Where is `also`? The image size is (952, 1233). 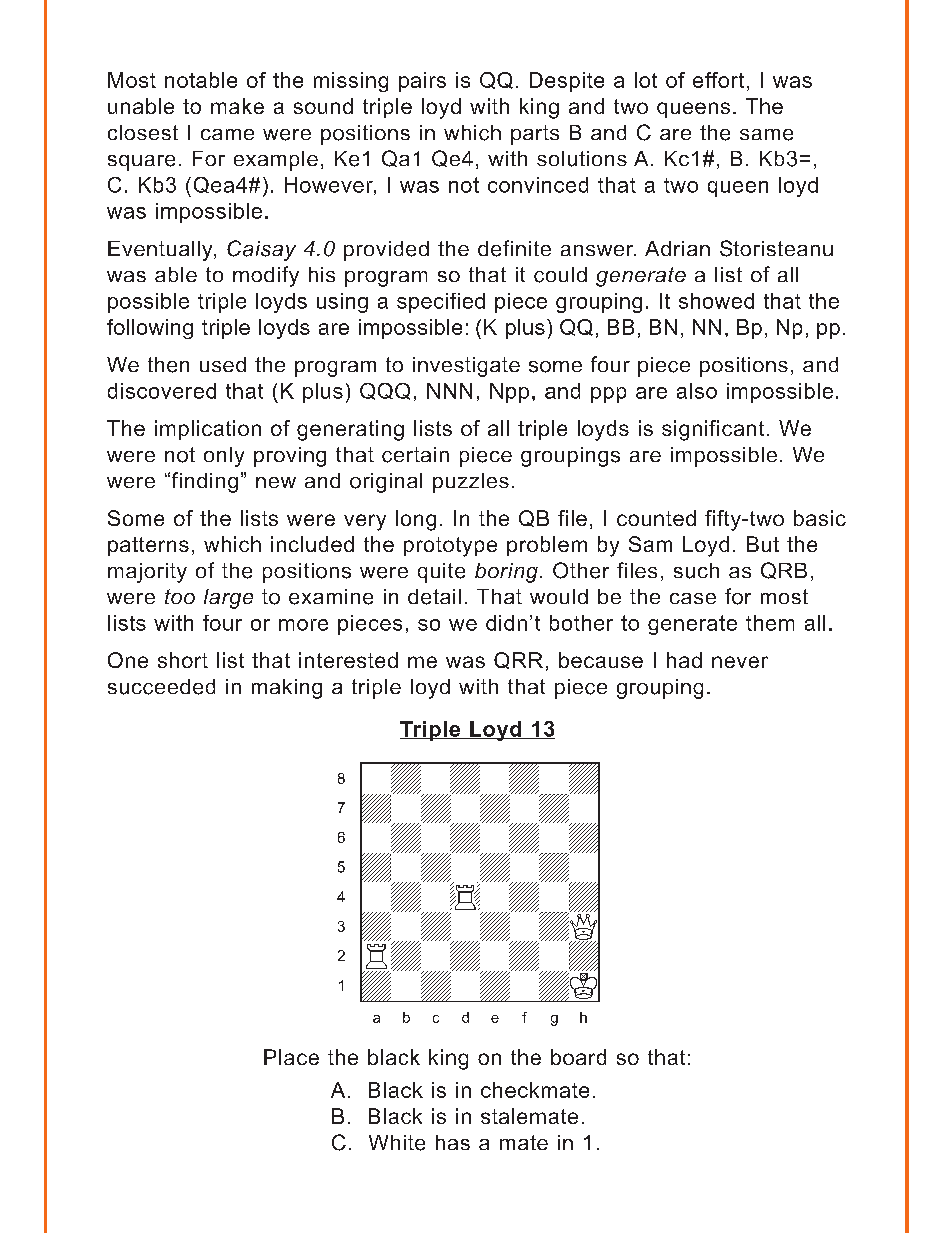 also is located at coordinates (697, 391).
